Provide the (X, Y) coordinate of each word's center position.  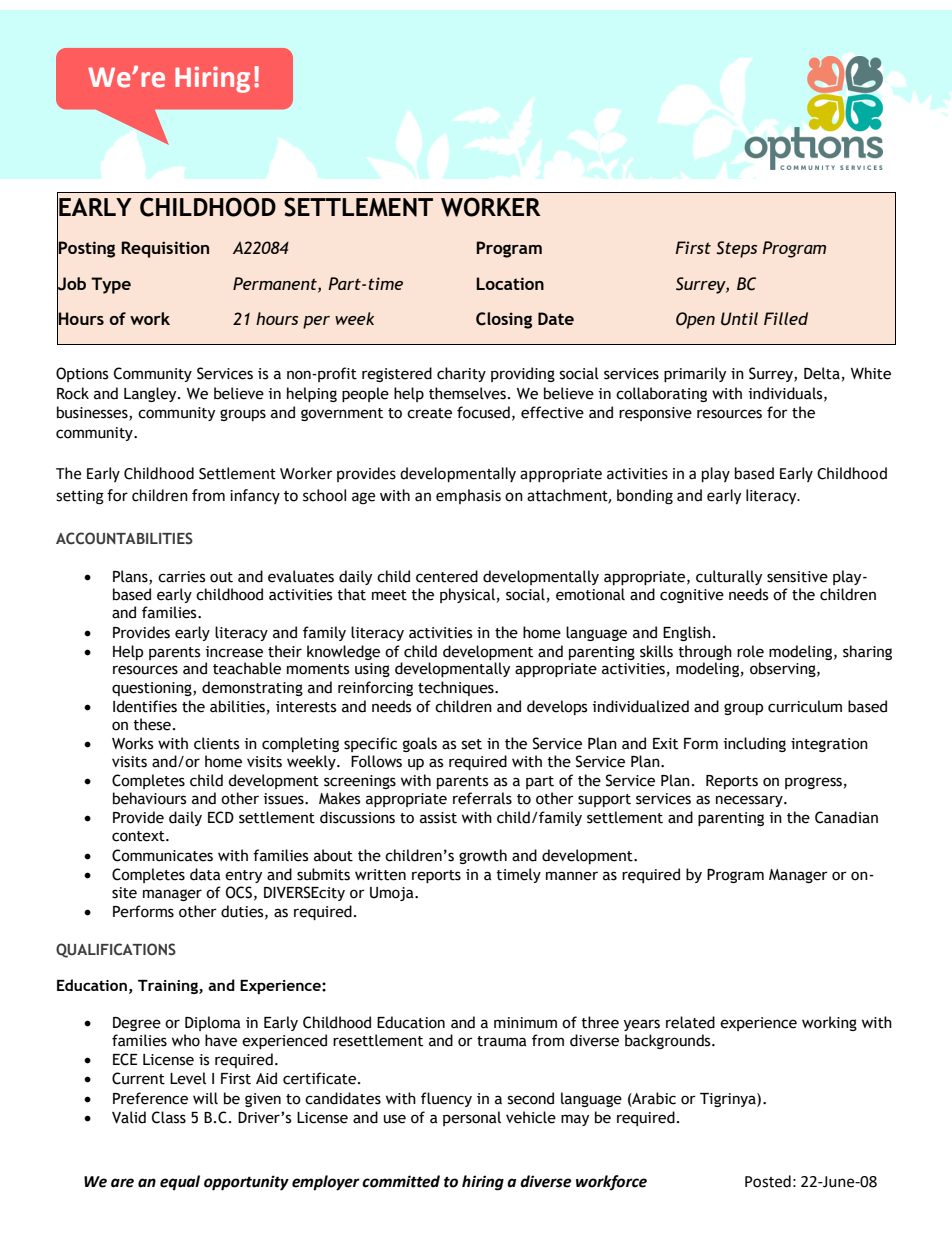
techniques (457, 688)
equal (180, 1183)
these (152, 724)
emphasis (468, 496)
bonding (645, 497)
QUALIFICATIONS (116, 950)
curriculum (805, 706)
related (690, 1022)
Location (510, 283)
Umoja (393, 894)
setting (80, 497)
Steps (736, 249)
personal (472, 1118)
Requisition (165, 249)
